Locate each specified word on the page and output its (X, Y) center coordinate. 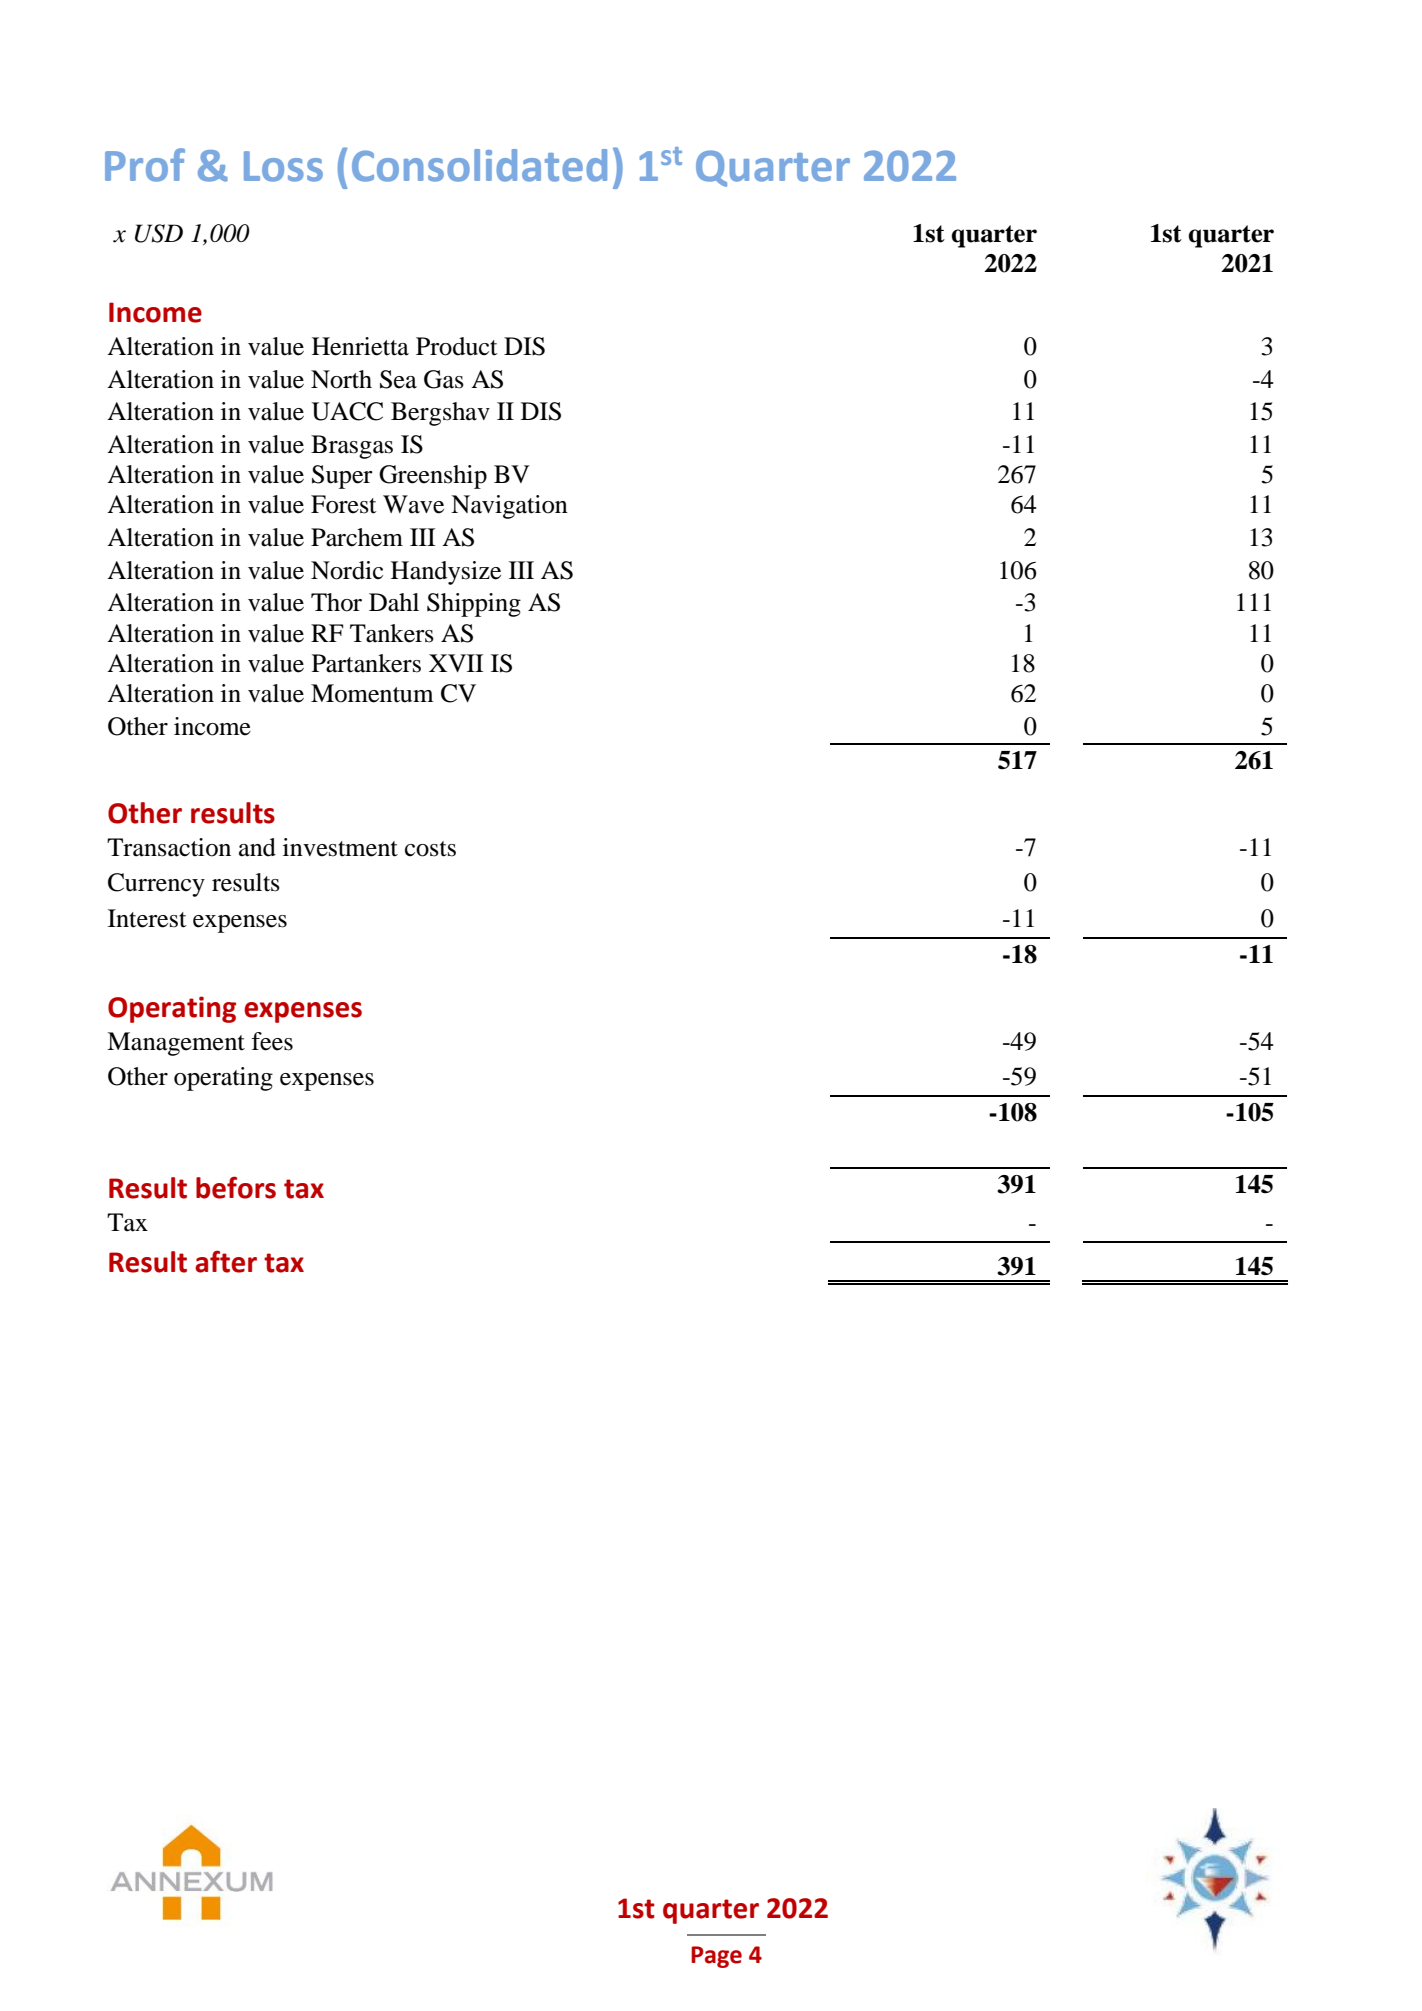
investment (340, 847)
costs (430, 849)
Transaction (169, 847)
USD (159, 233)
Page (716, 1957)
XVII (456, 663)
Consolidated (479, 165)
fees (272, 1041)
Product (457, 346)
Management (176, 1044)
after (226, 1261)
